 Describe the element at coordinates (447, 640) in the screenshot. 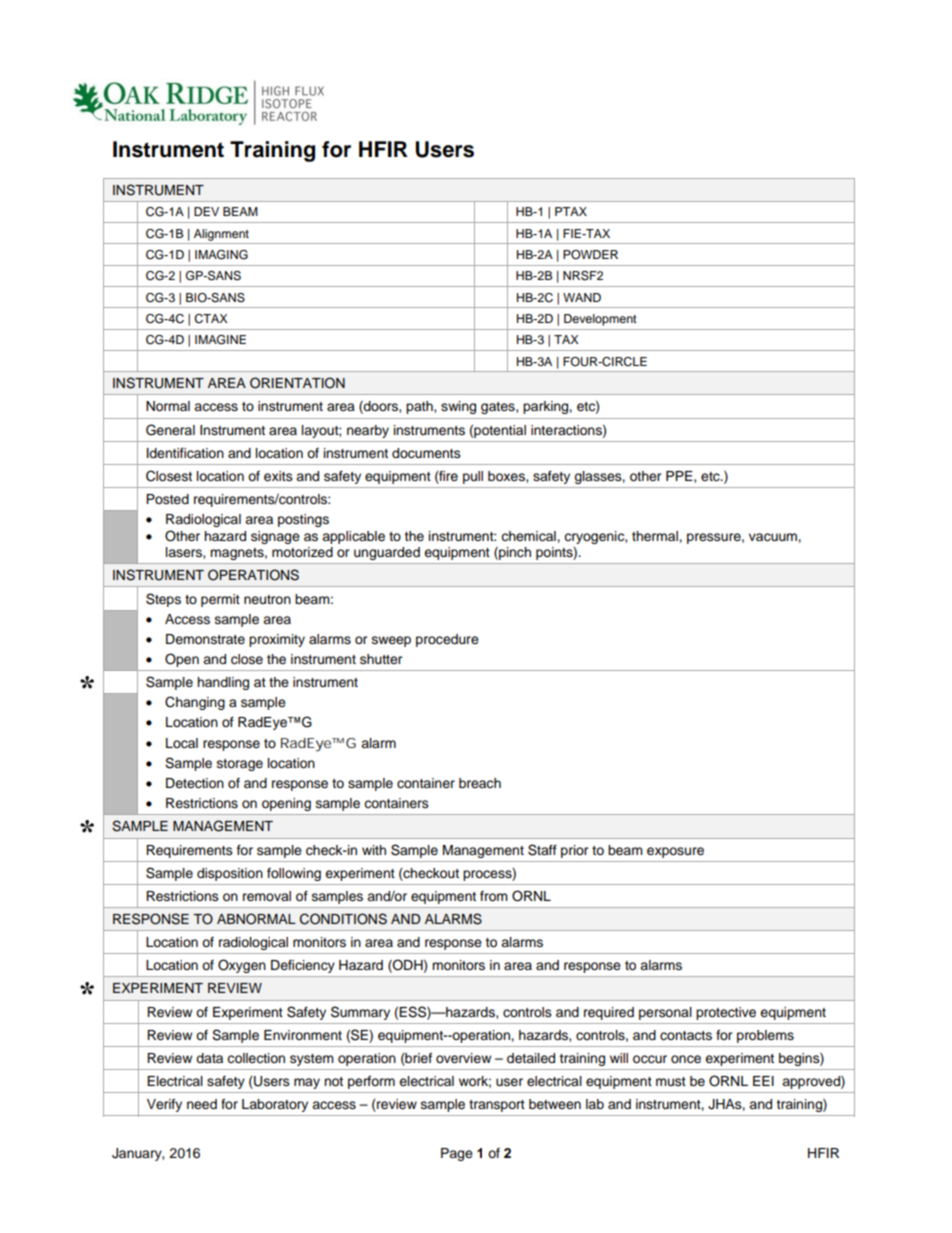

I see `procedure` at that location.
